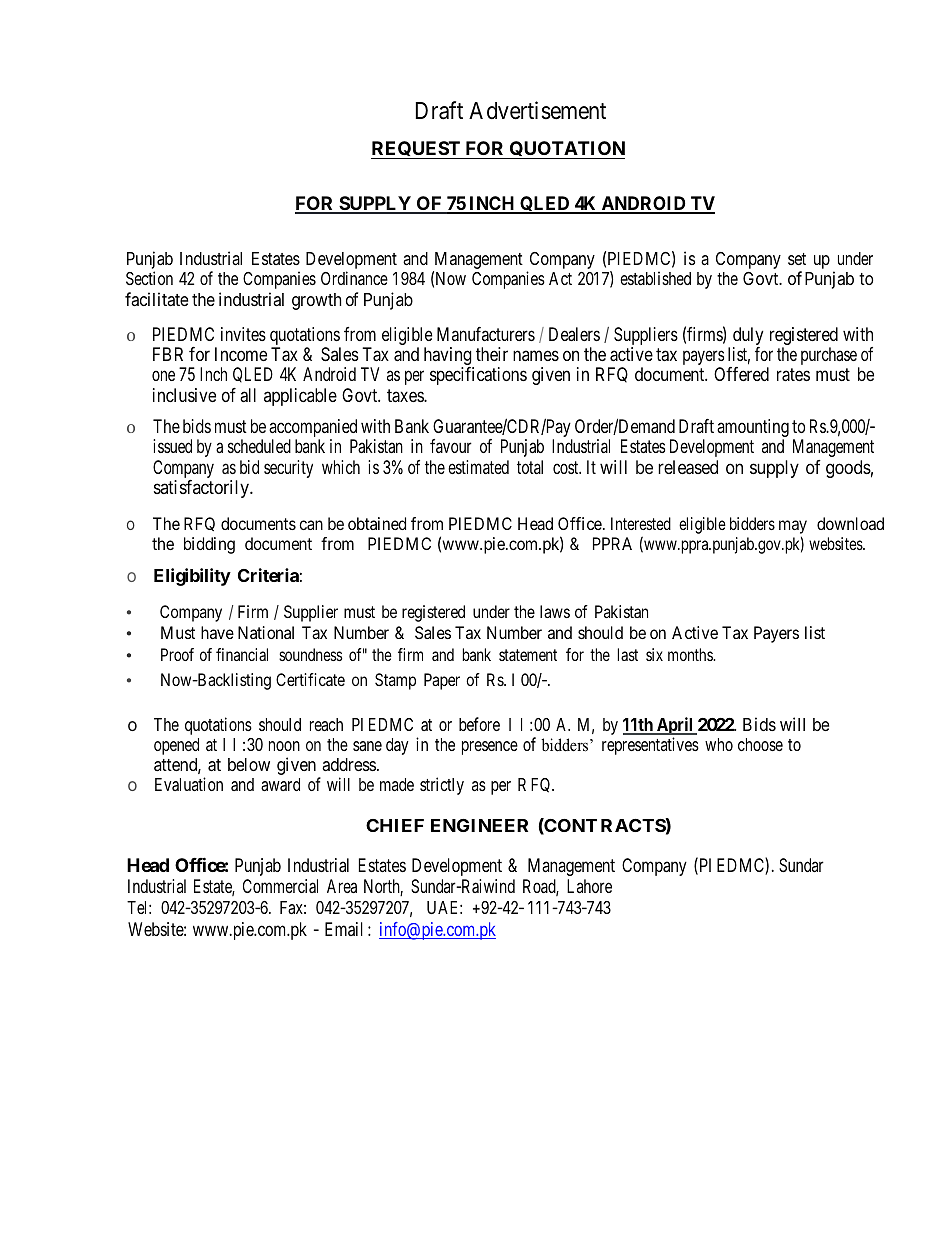 The width and height of the screenshot is (952, 1233). What do you see at coordinates (486, 334) in the screenshot?
I see `Manufacturers` at bounding box center [486, 334].
